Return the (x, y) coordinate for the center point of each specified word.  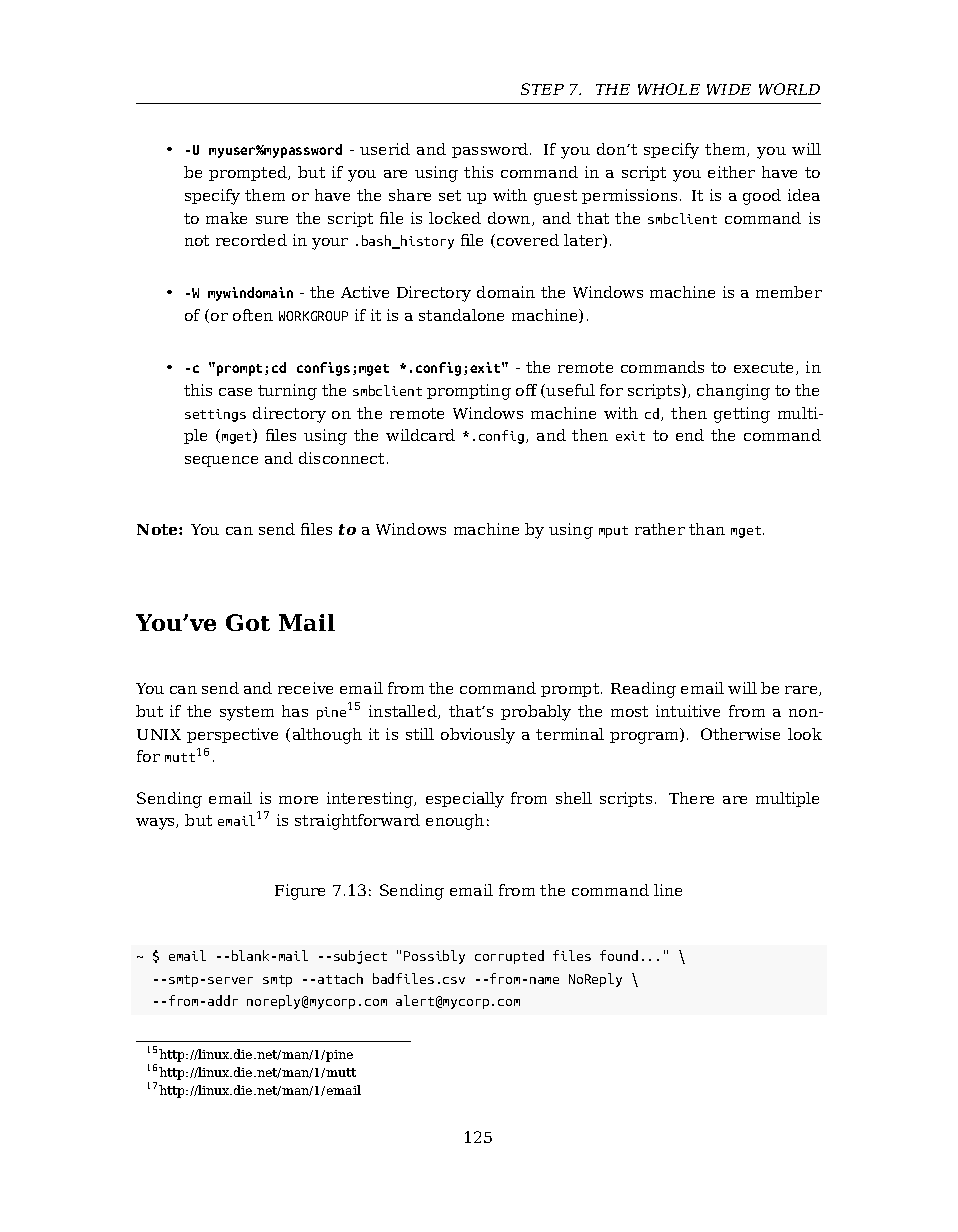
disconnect (341, 458)
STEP (542, 89)
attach (340, 978)
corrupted (509, 957)
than (707, 529)
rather (660, 529)
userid (385, 149)
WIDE (729, 89)
